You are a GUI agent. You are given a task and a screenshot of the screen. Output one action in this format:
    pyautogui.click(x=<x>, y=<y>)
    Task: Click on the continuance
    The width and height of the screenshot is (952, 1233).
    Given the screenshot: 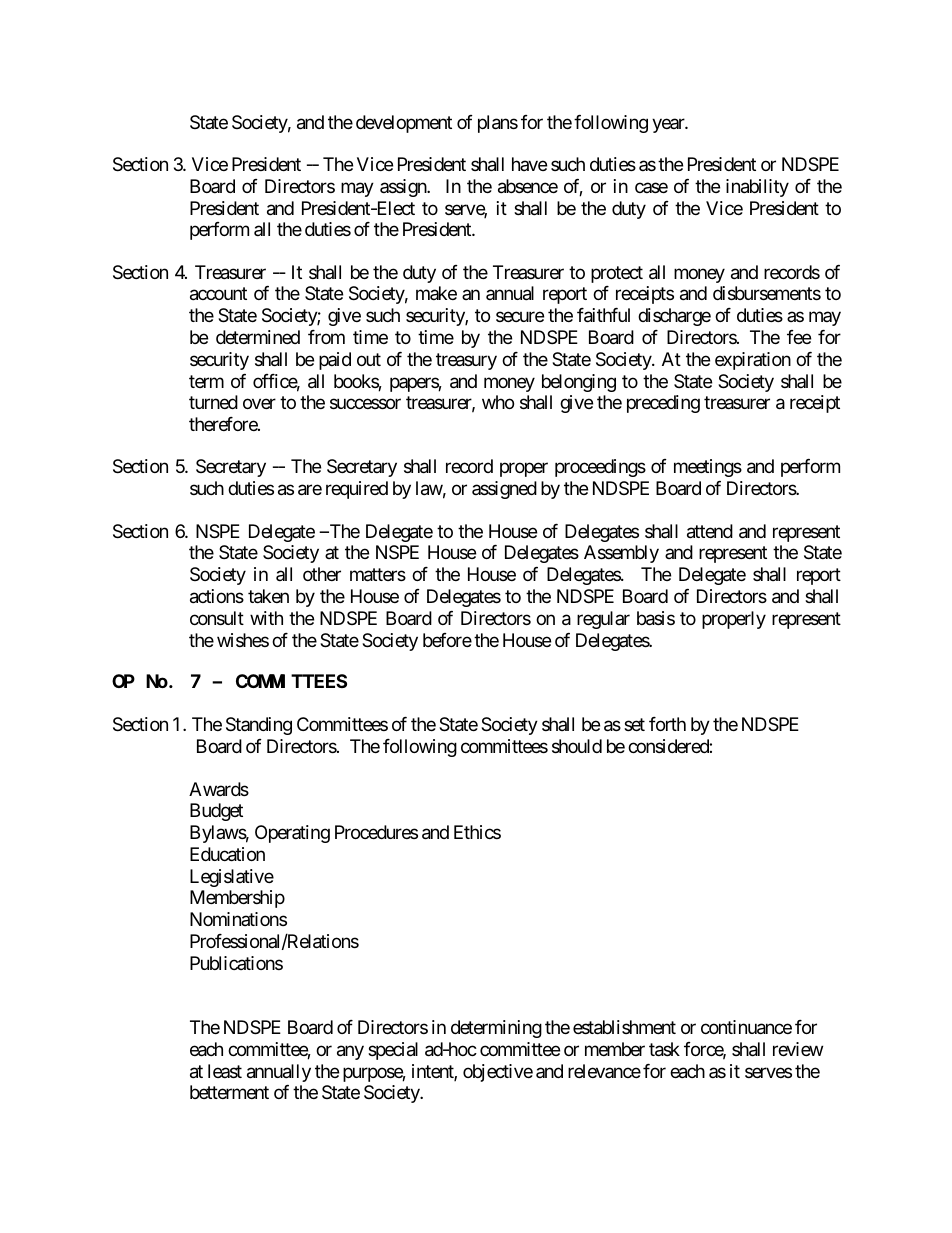 What is the action you would take?
    pyautogui.click(x=746, y=1027)
